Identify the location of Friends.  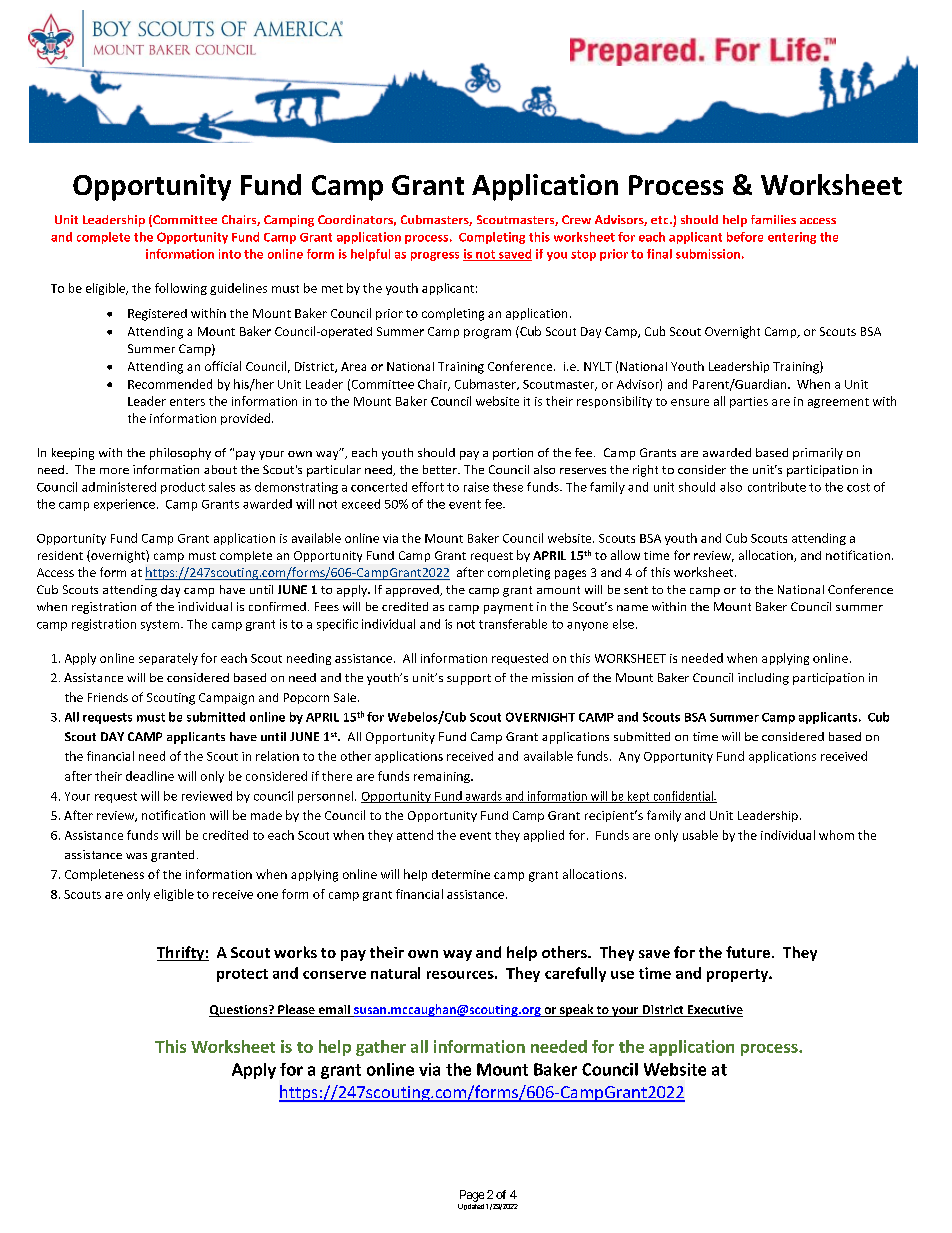
(108, 697).
